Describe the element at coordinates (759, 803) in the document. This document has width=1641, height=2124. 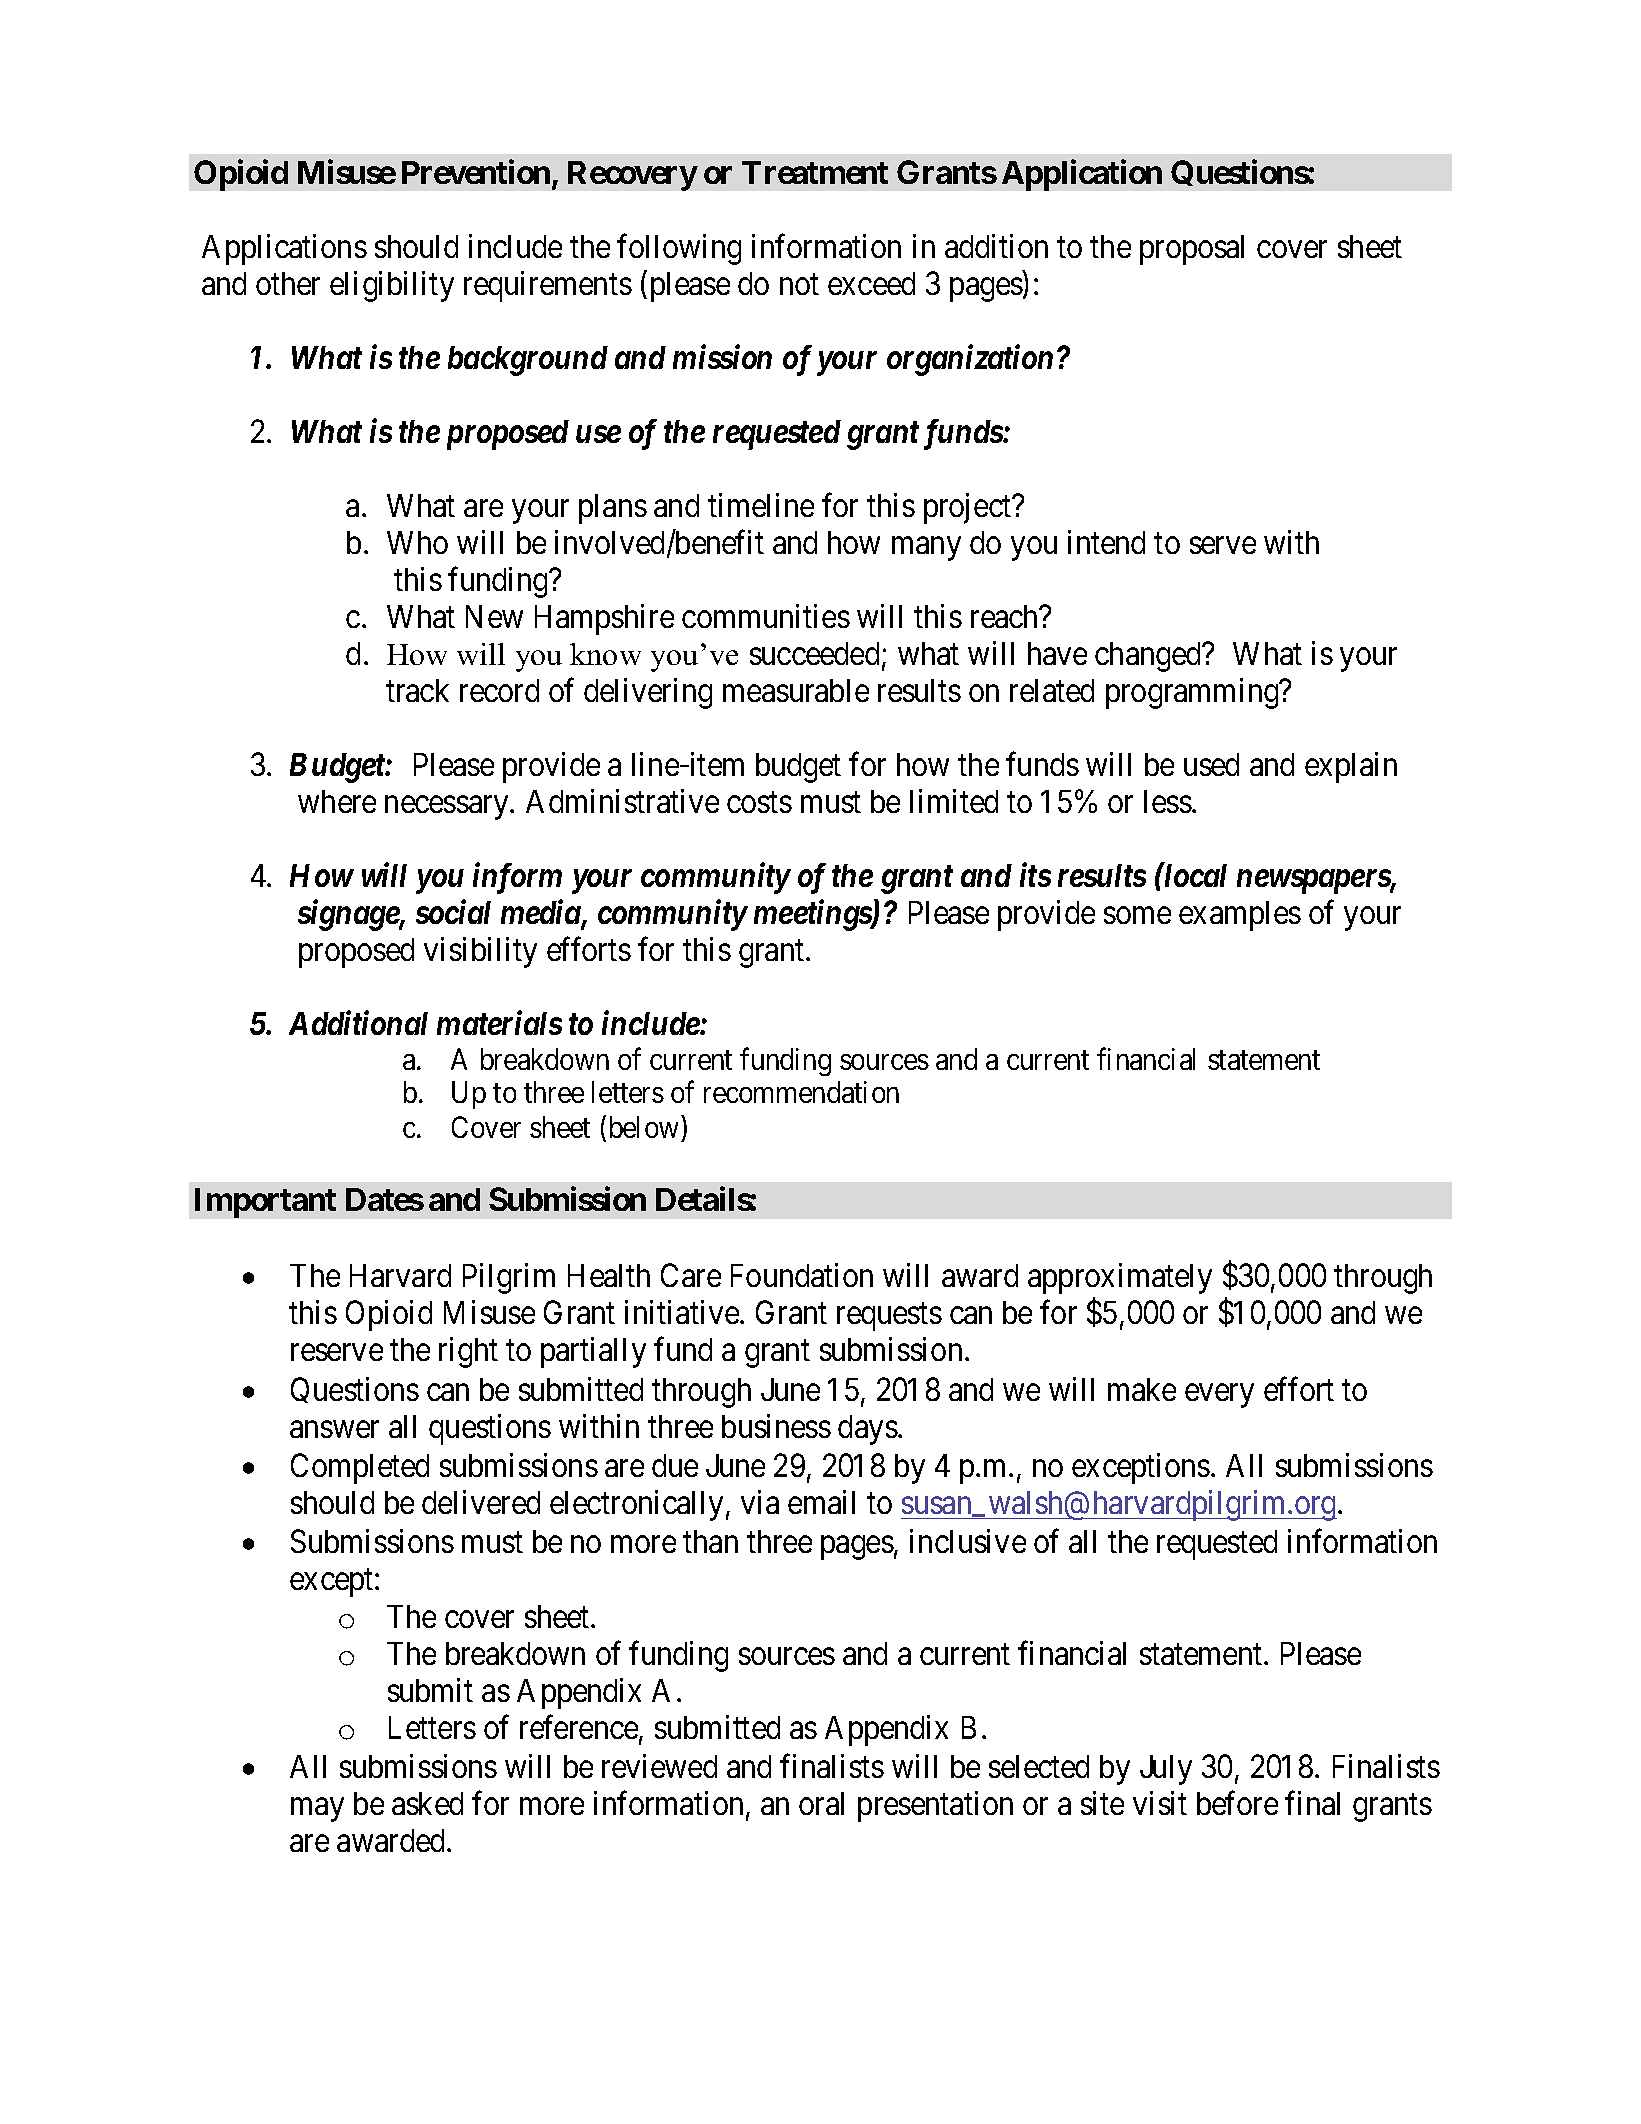
I see `costs` at that location.
